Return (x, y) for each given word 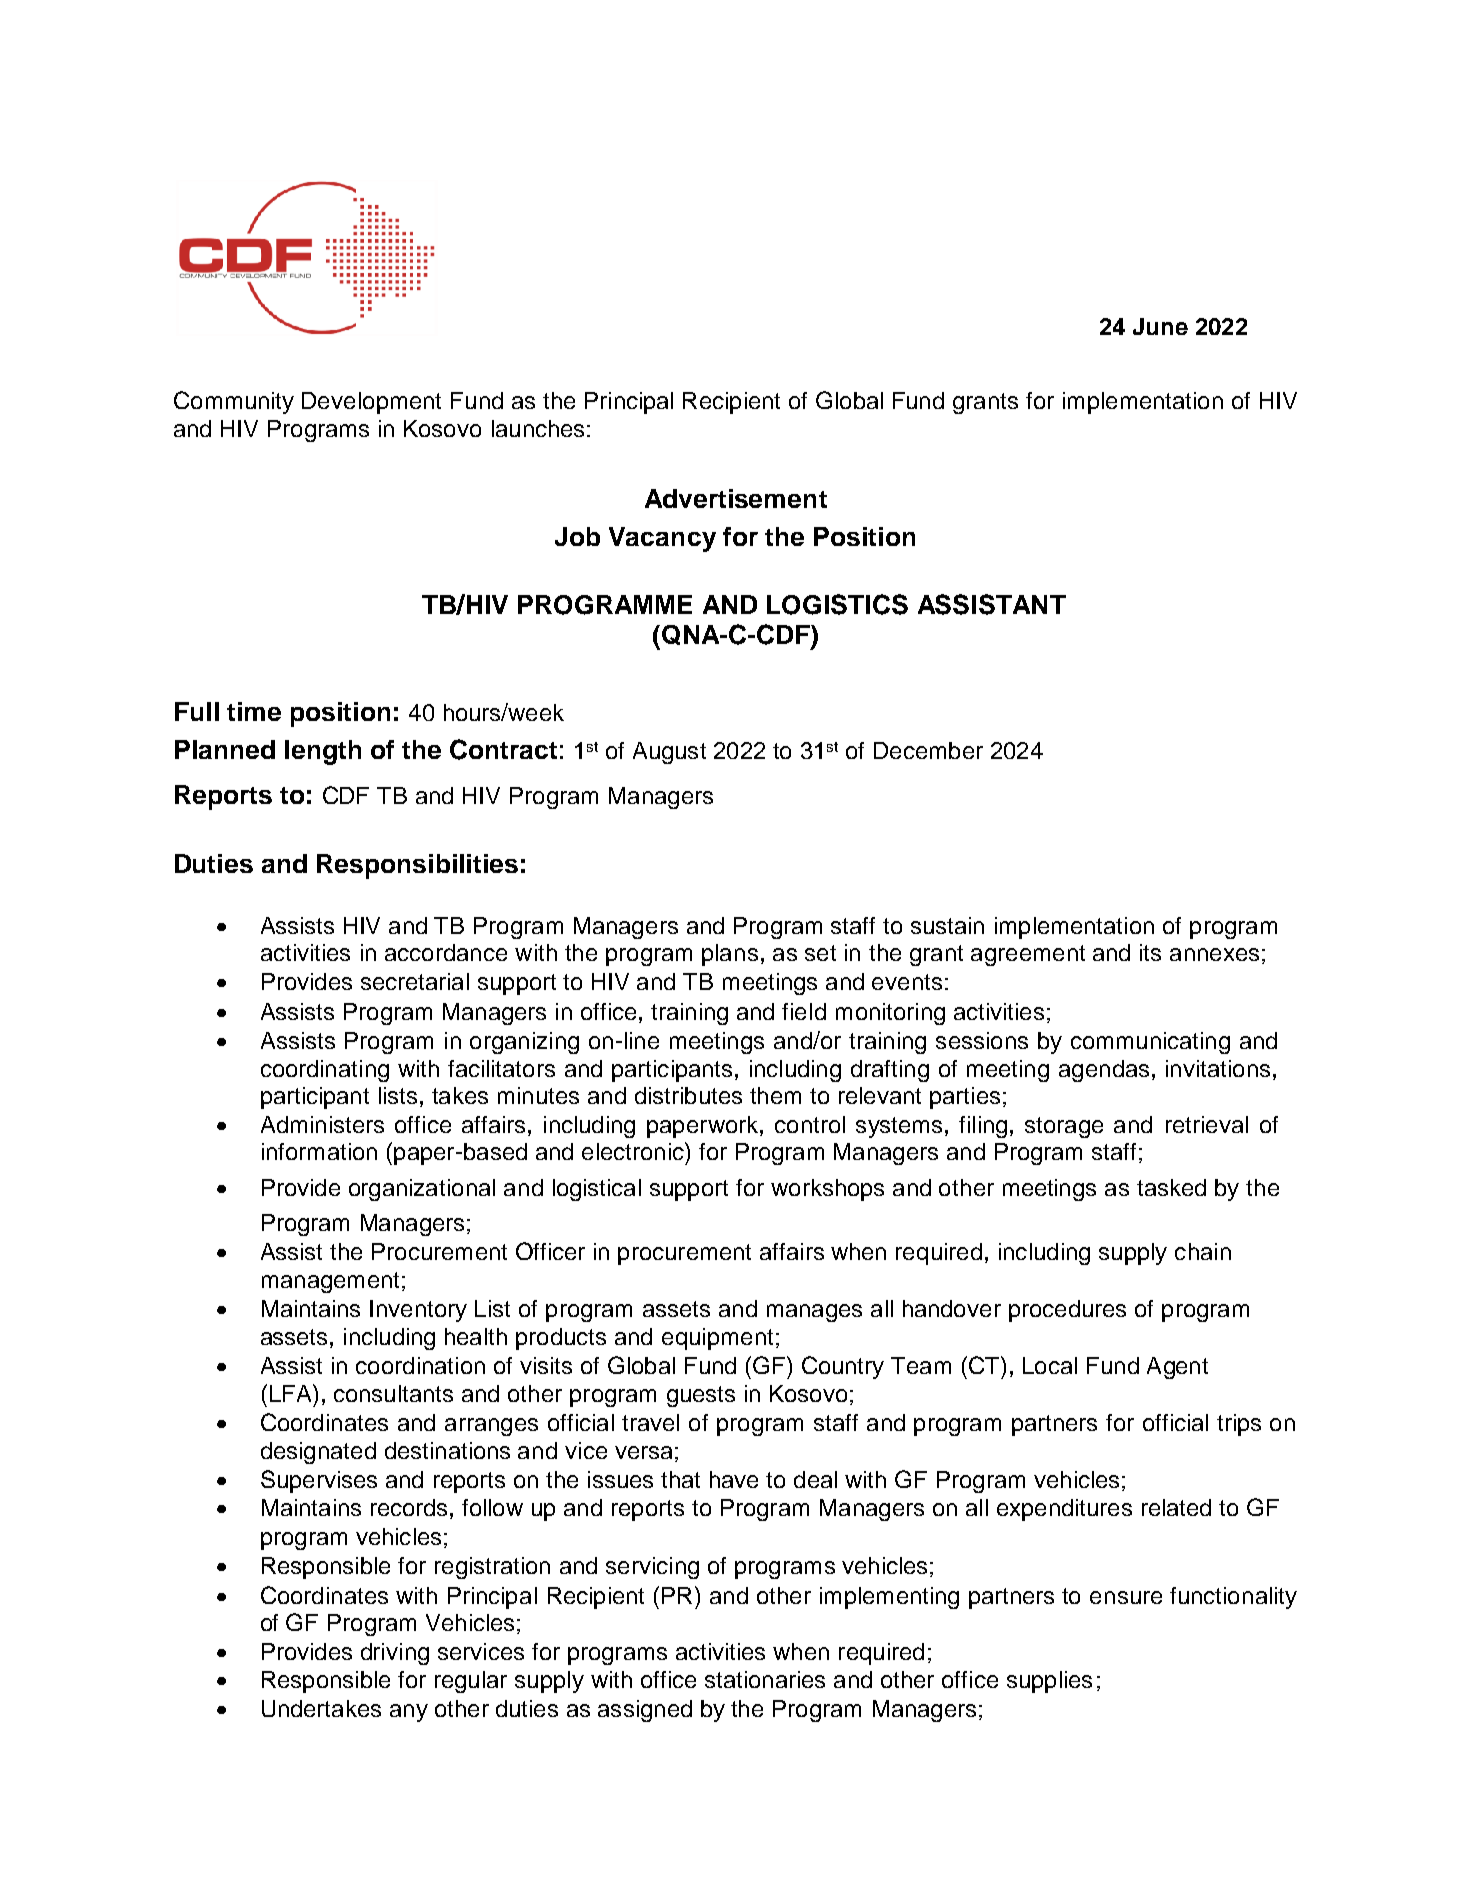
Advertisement (736, 498)
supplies (1049, 1682)
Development (371, 403)
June (1160, 326)
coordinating (325, 1071)
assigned (645, 1711)
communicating (1150, 1043)
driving (395, 1654)
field (804, 1011)
